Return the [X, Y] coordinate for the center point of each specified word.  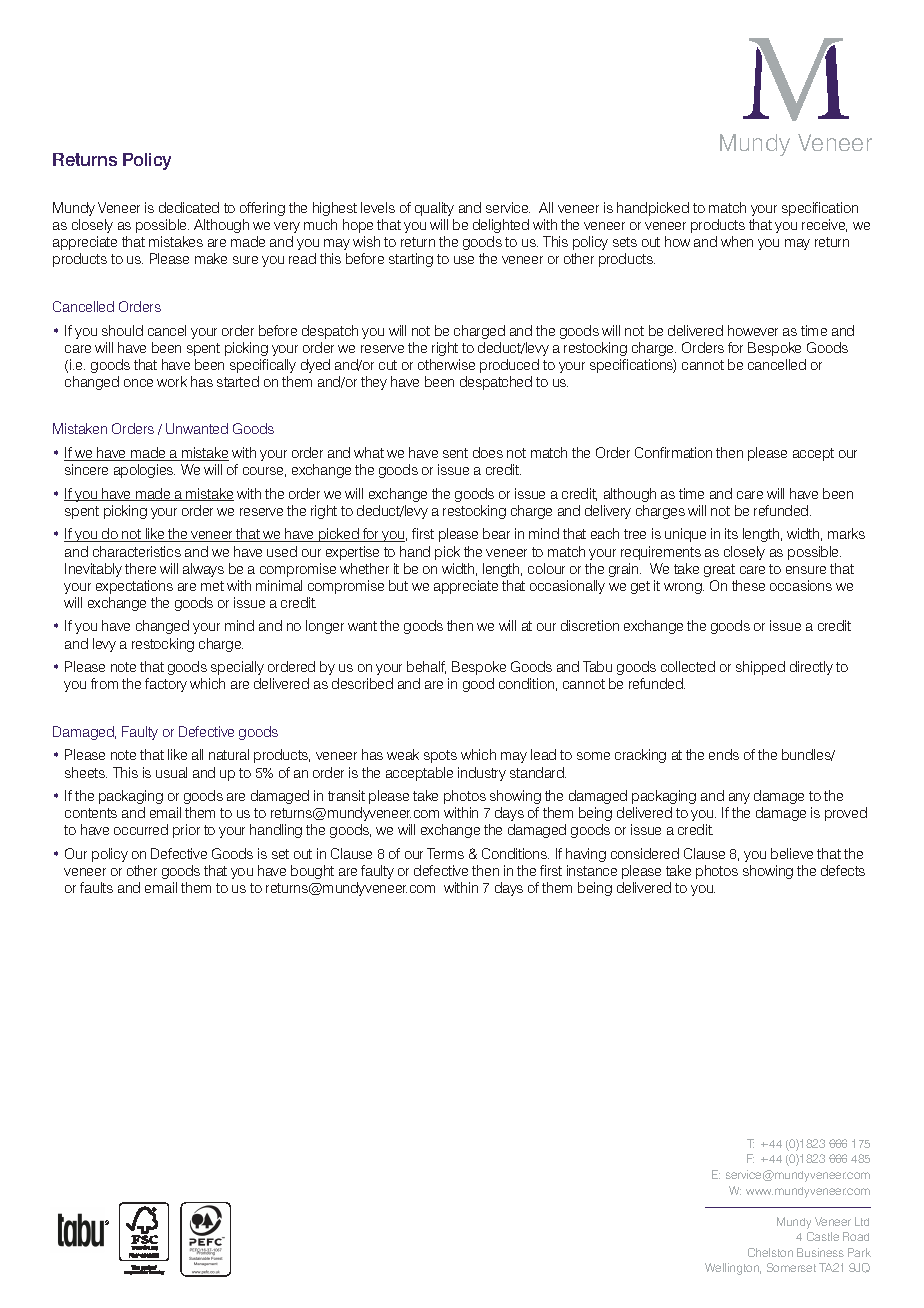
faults [96, 887]
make [211, 258]
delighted [501, 226]
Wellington [733, 1269]
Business [820, 1252]
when [737, 241]
